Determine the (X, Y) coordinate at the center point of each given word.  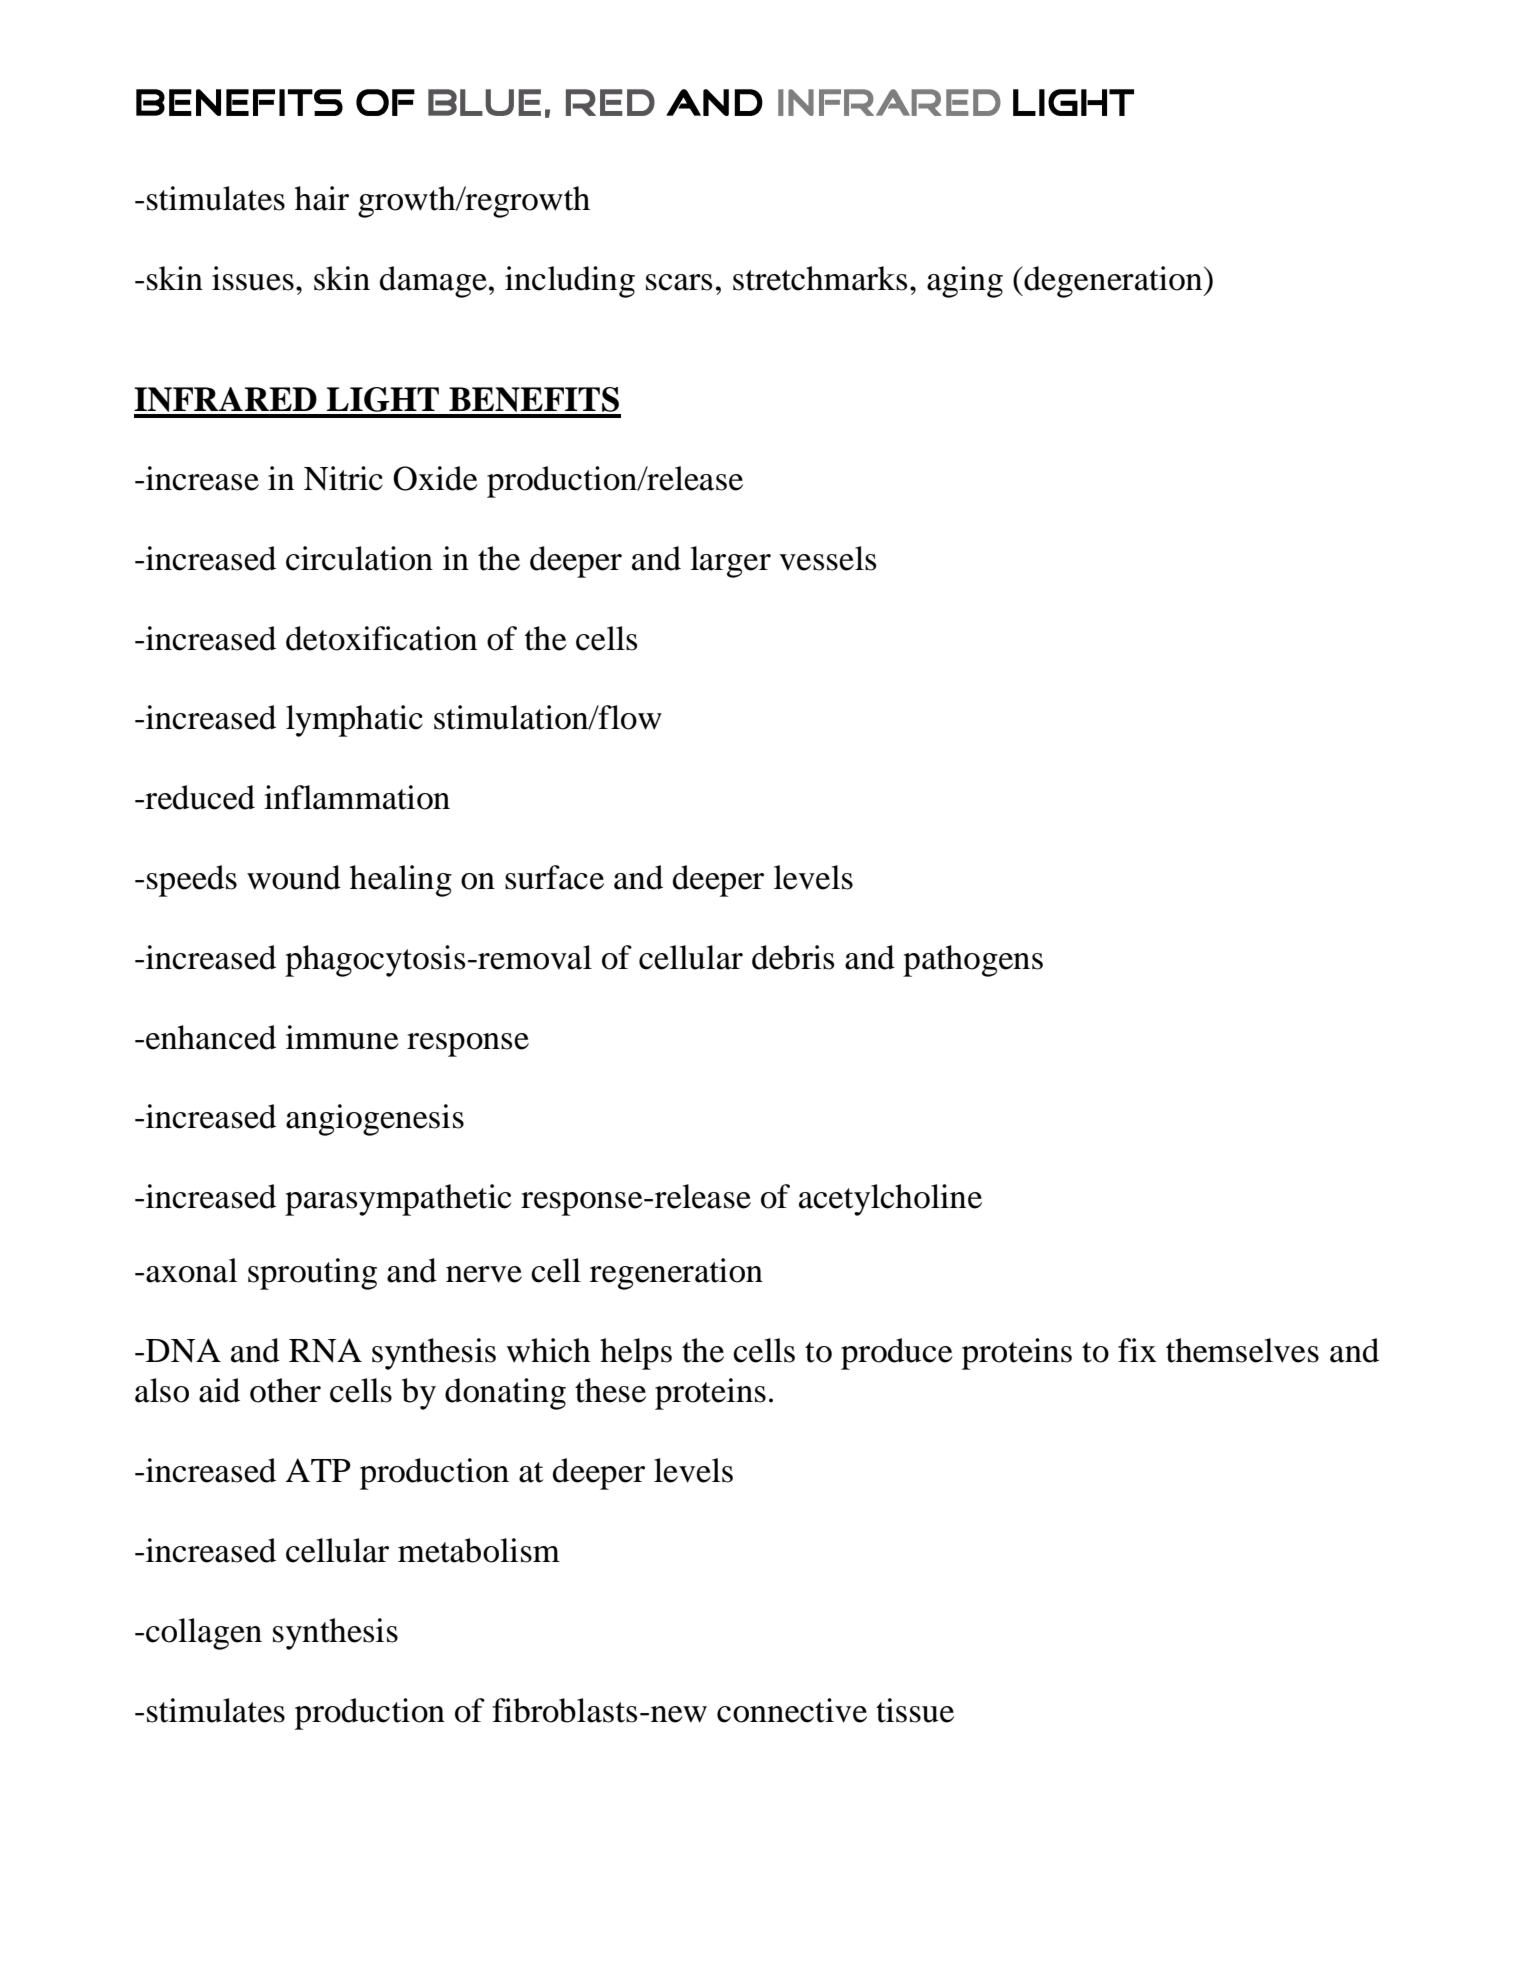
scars (679, 282)
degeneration (1113, 282)
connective (792, 1710)
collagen (204, 1634)
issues (253, 278)
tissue (915, 1710)
